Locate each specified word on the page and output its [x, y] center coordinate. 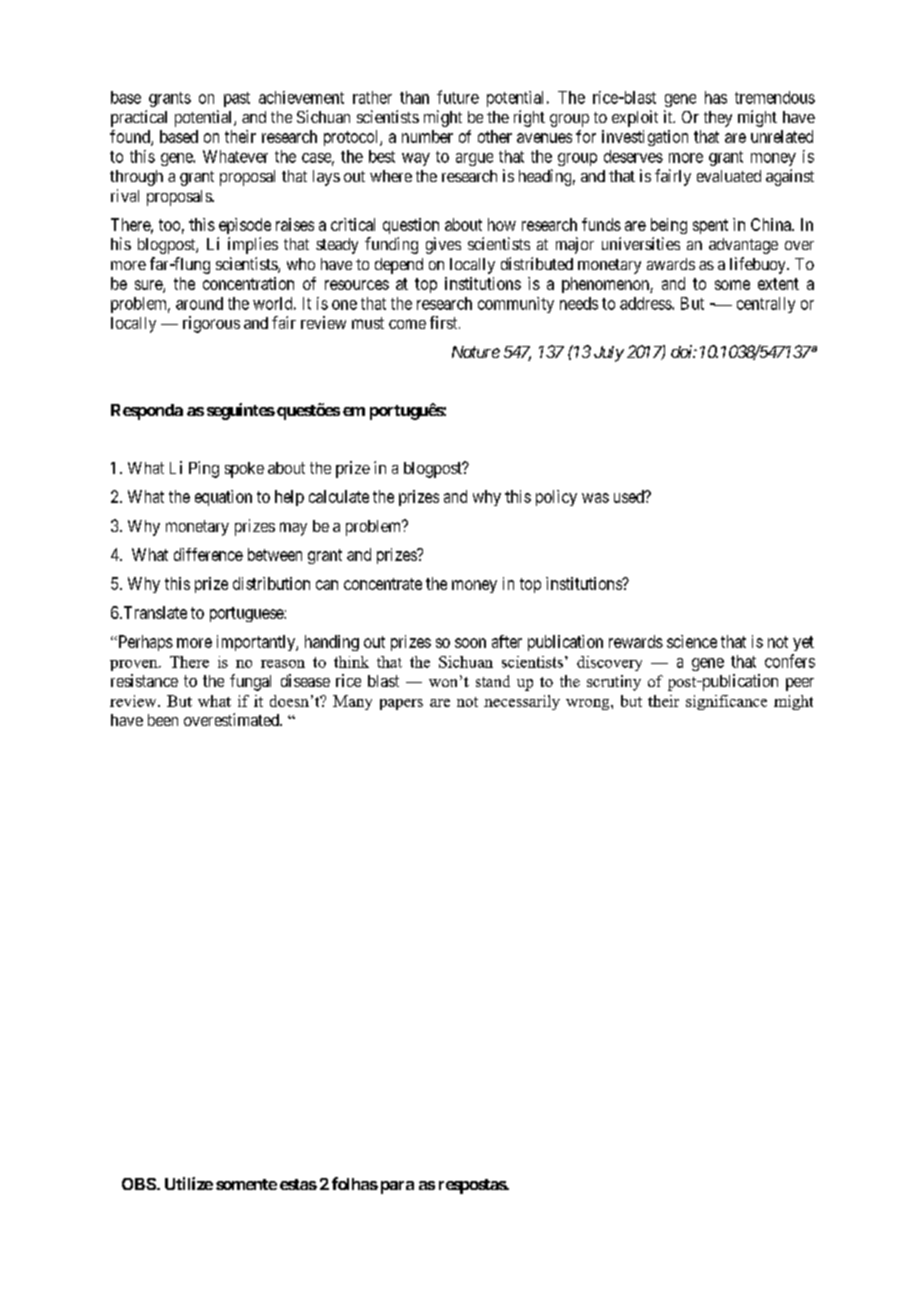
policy [556, 498]
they [718, 119]
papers [401, 704]
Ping [204, 469]
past [237, 99]
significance [726, 702]
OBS [139, 1184]
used [630, 496]
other [495, 136]
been [163, 720]
